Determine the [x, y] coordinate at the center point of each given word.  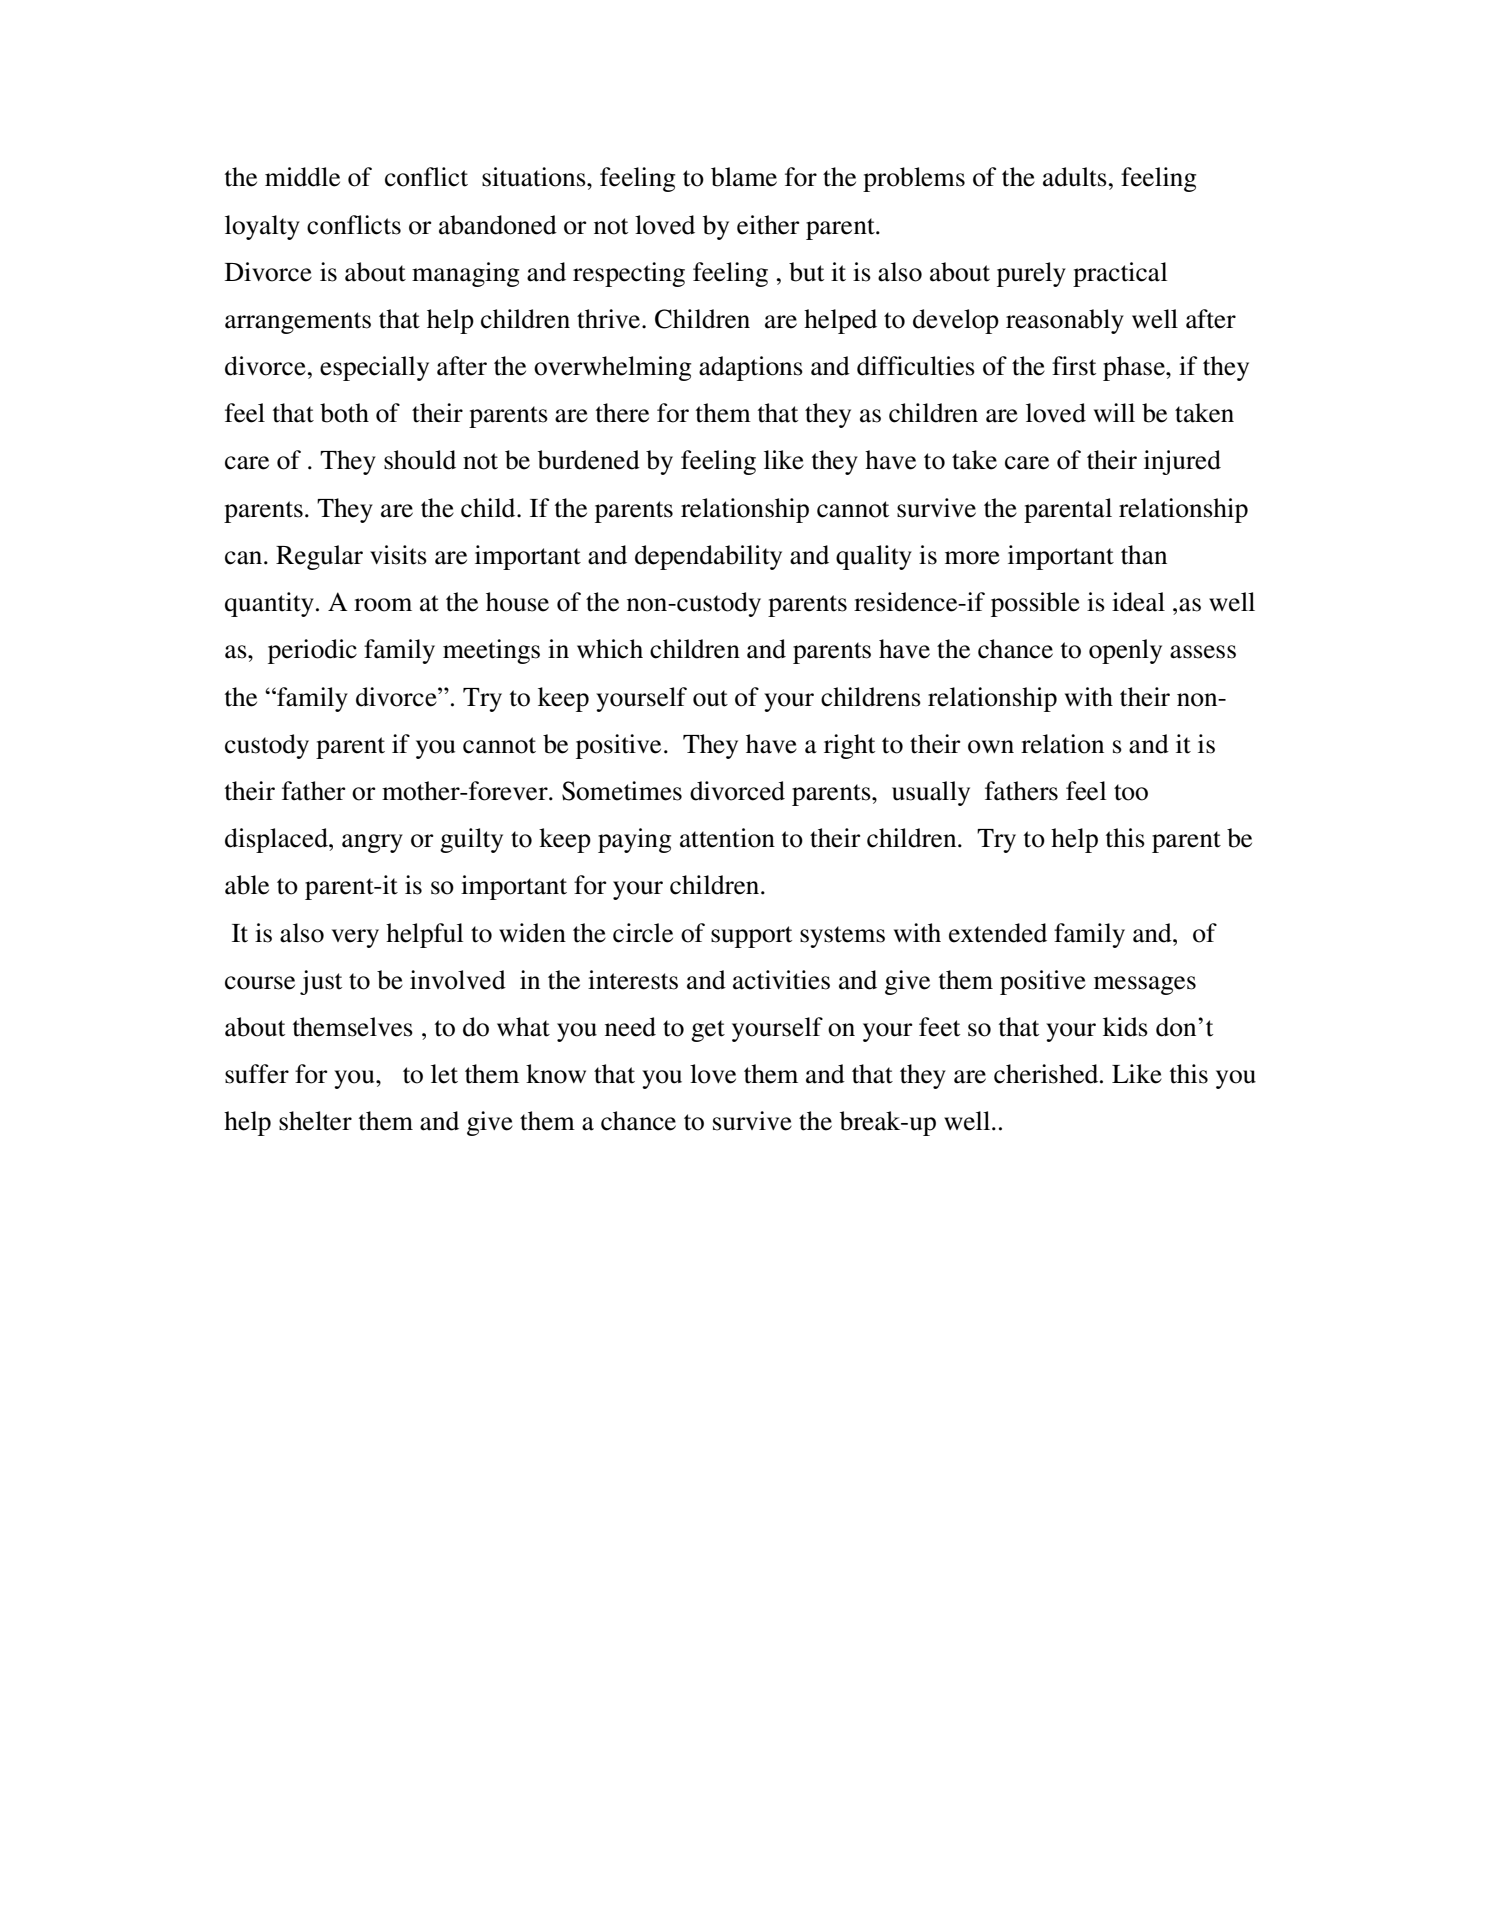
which [610, 649]
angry [372, 843]
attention [727, 838]
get [708, 1031]
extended [998, 933]
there [622, 413]
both [344, 413]
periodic [312, 651]
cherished [1047, 1074]
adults [1076, 177]
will [1114, 412]
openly [1125, 651]
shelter [315, 1121]
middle [302, 177]
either [768, 225]
